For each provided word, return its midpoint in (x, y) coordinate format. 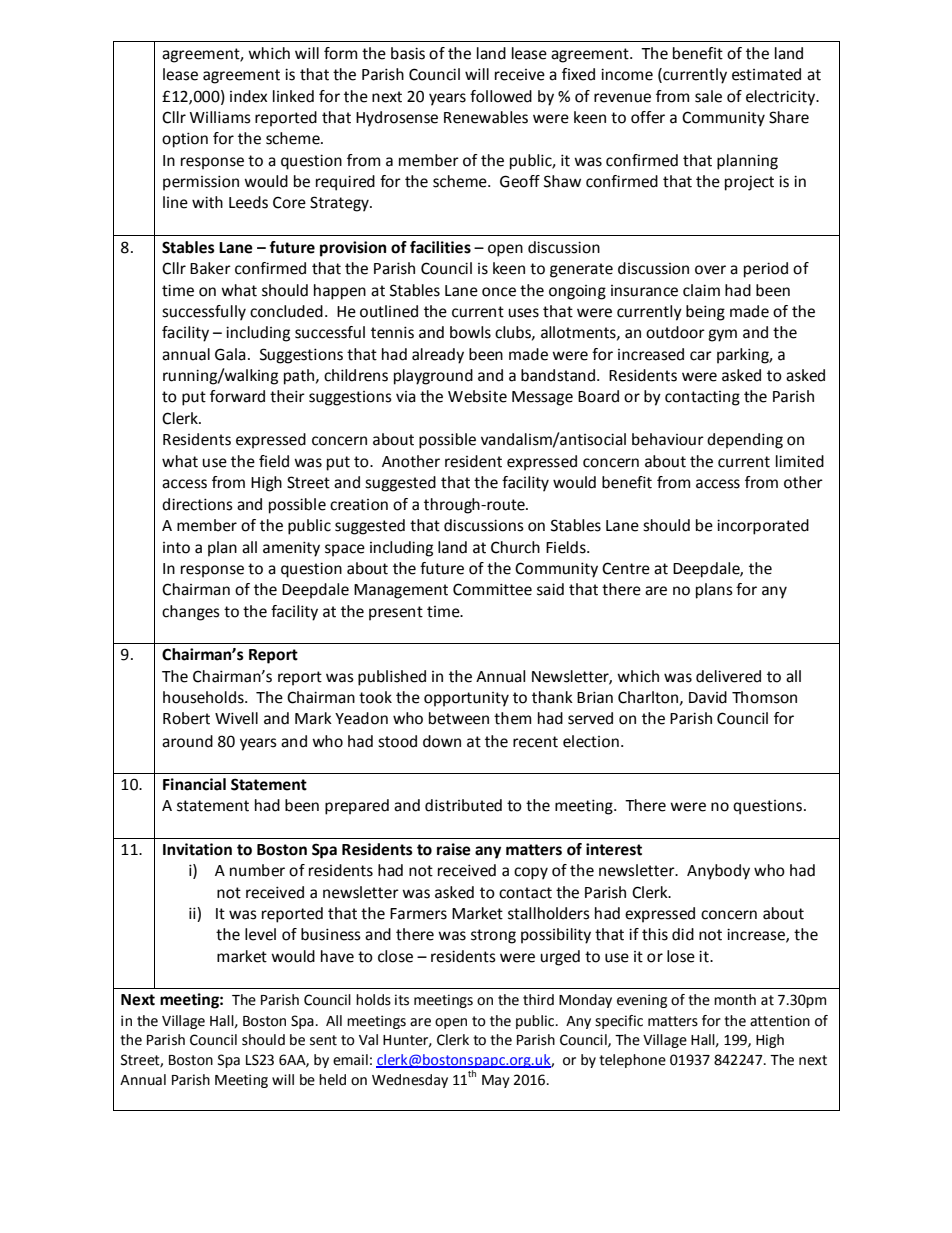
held (332, 1080)
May (496, 1081)
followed (501, 96)
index (248, 96)
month (735, 1000)
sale (708, 96)
